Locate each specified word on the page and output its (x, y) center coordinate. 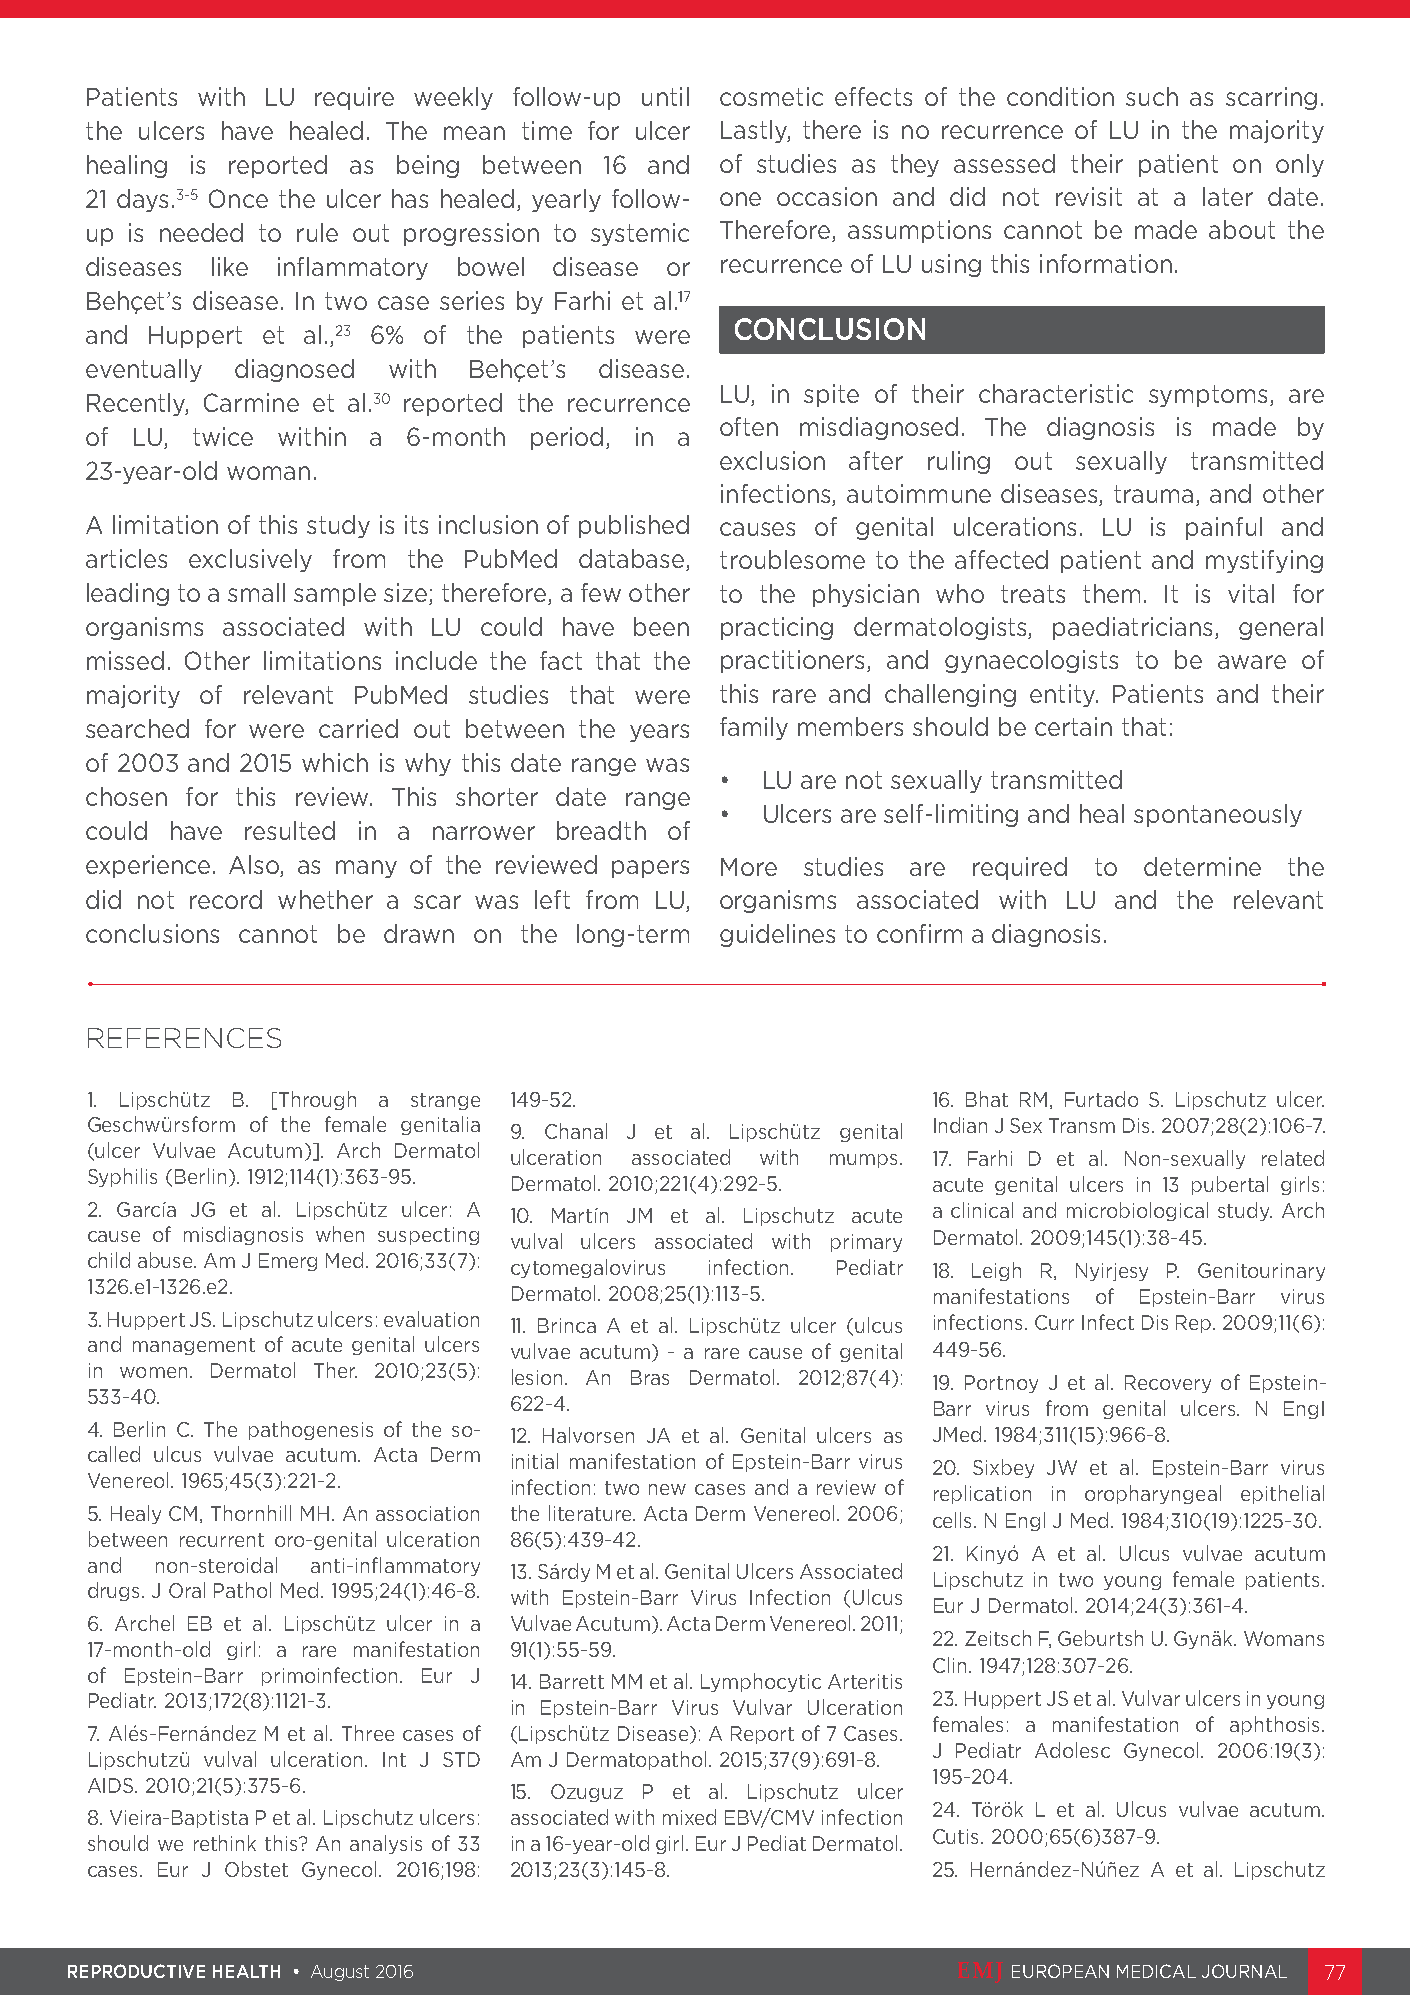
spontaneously (1218, 815)
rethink (225, 1843)
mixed (689, 1817)
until (665, 96)
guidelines (777, 935)
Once (238, 198)
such (1152, 96)
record (226, 899)
